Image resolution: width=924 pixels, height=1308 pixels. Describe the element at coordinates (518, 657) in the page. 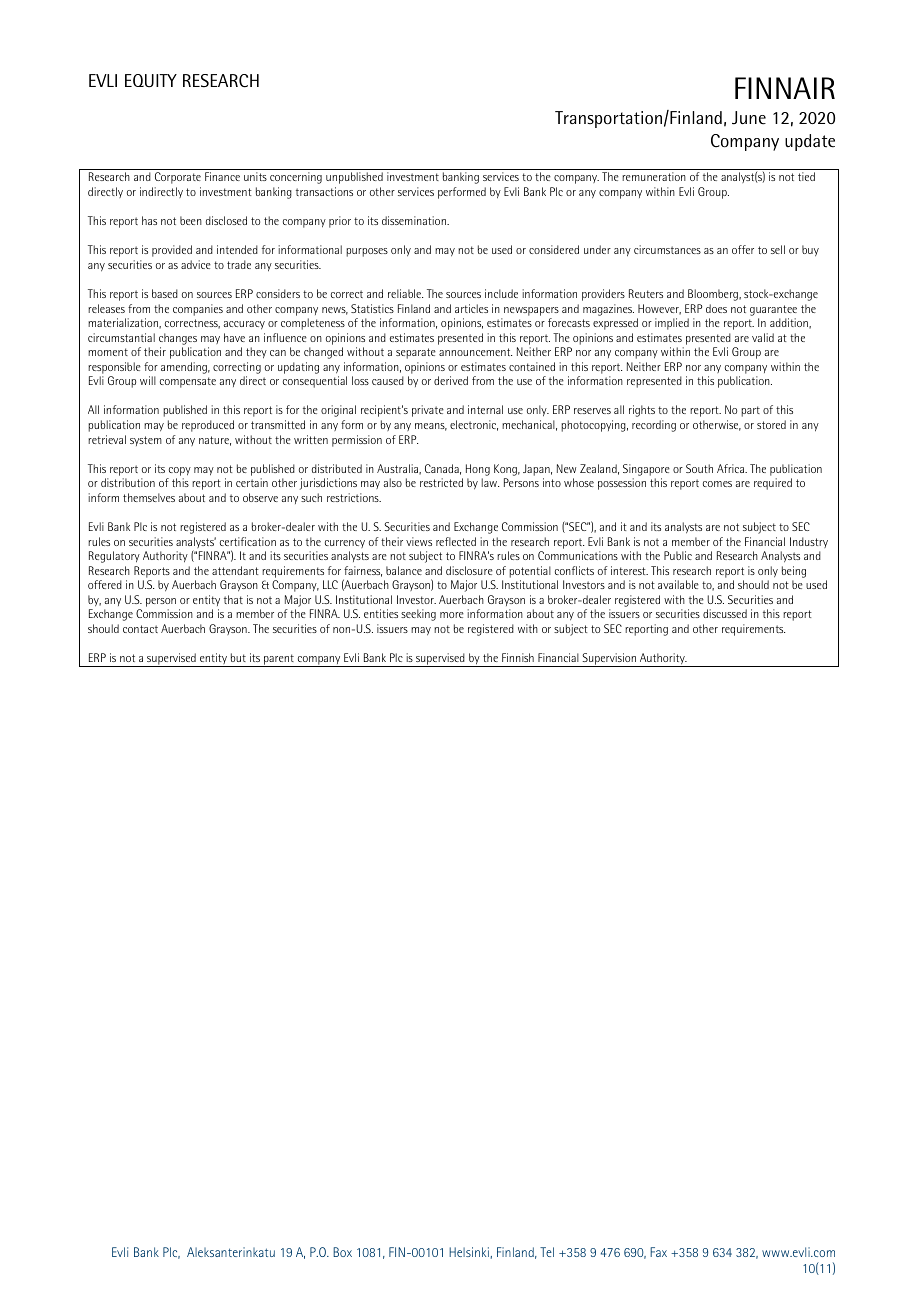

I see `Finnish` at that location.
